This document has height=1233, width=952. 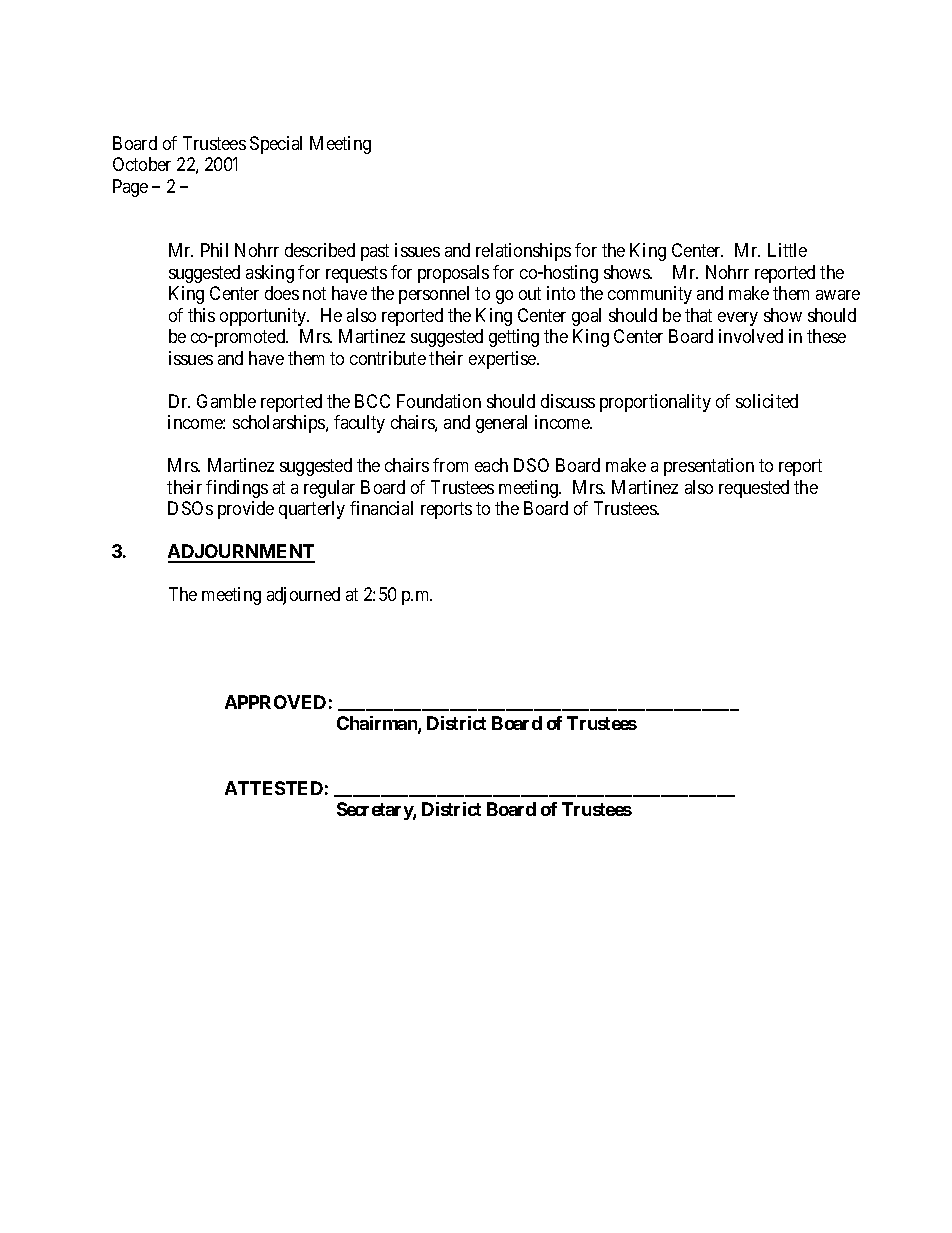 I want to click on requested, so click(x=754, y=489).
